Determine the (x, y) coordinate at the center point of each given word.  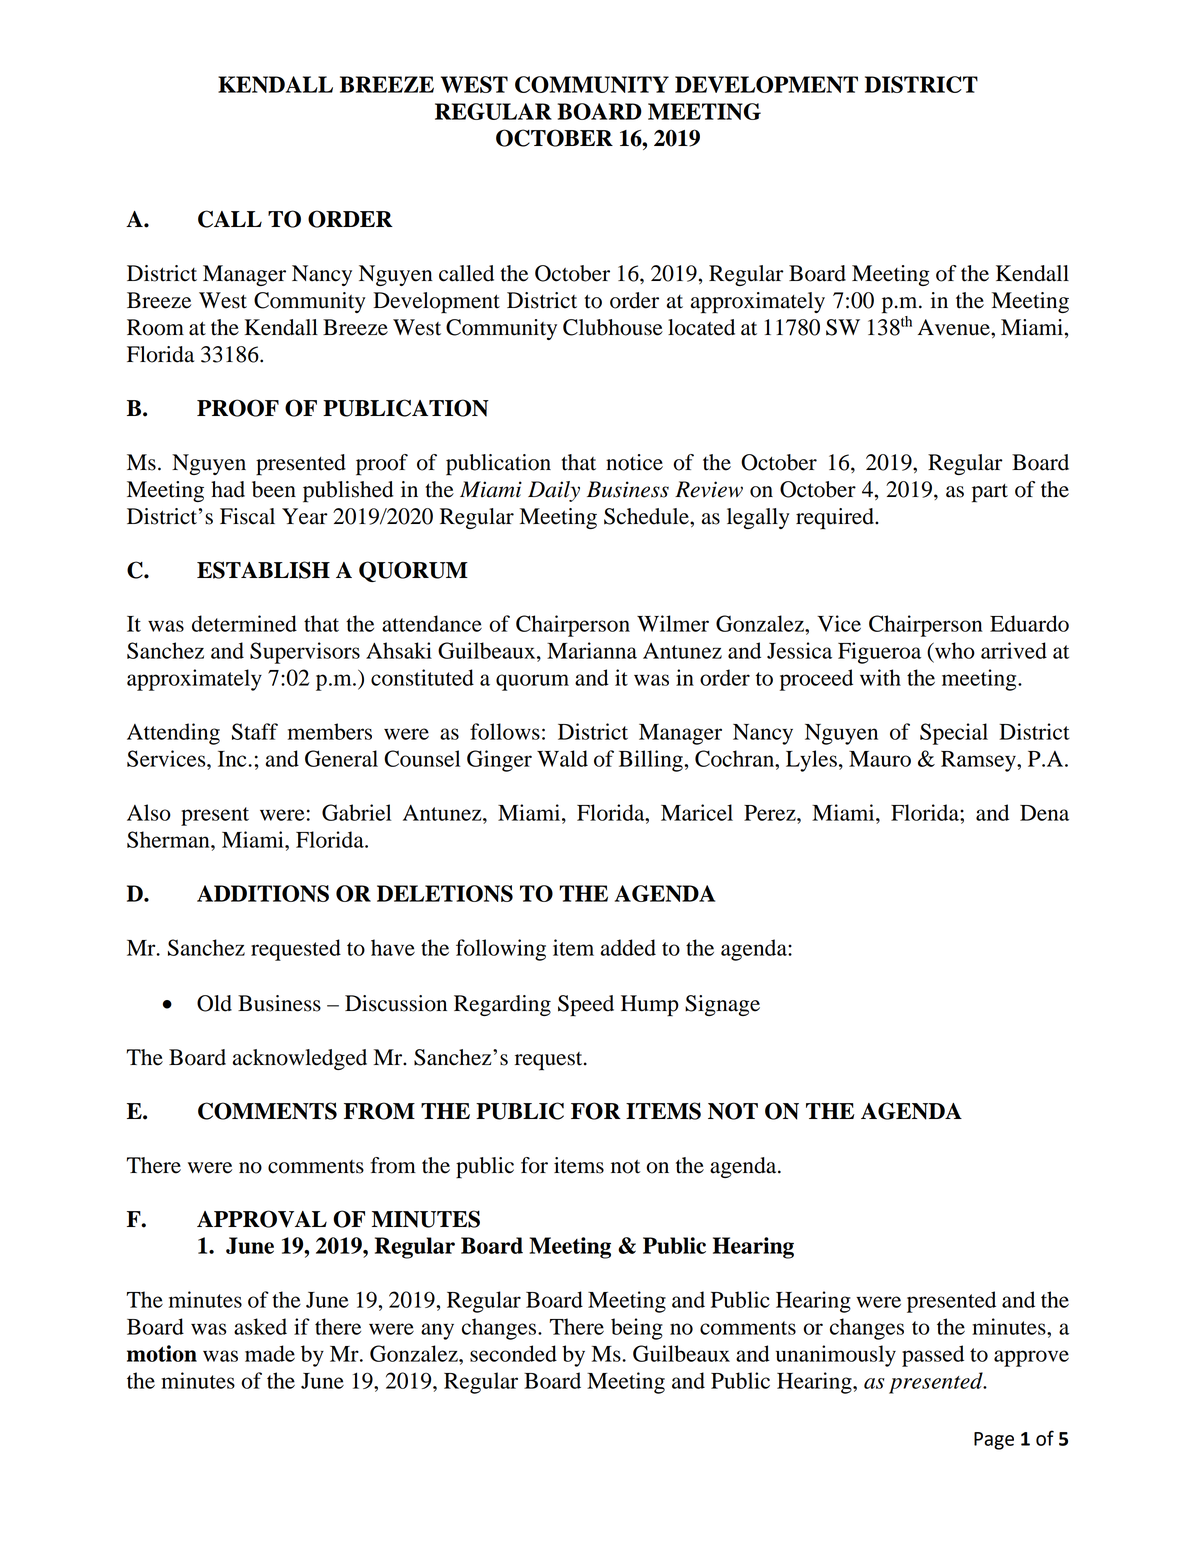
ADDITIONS (263, 893)
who (954, 650)
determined (244, 623)
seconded (513, 1353)
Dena (1044, 813)
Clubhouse (613, 327)
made (270, 1353)
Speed (586, 1006)
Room (155, 327)
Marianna (592, 650)
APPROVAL (262, 1219)
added (628, 947)
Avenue (955, 327)
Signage (722, 1005)
